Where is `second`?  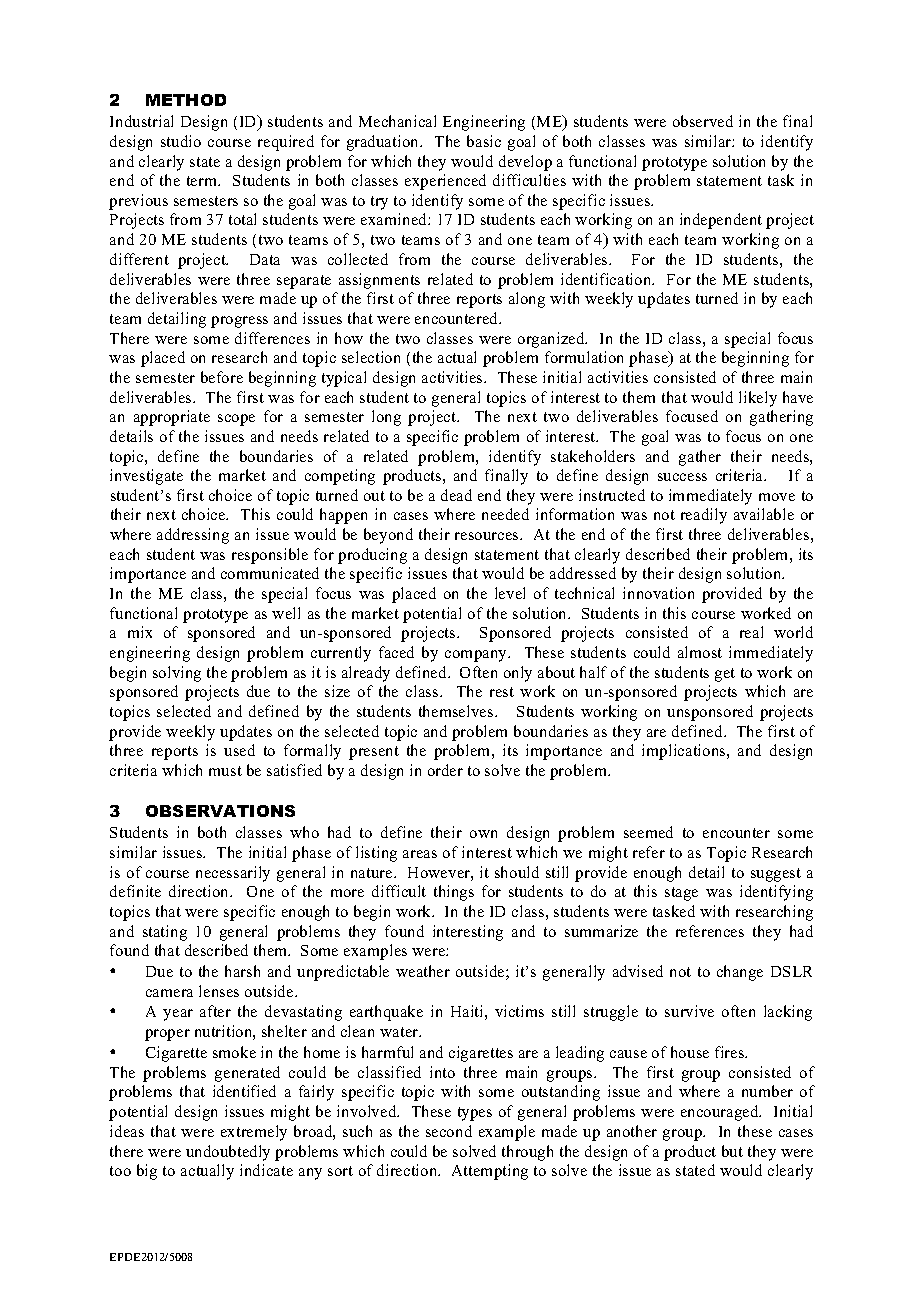
second is located at coordinates (449, 1131).
